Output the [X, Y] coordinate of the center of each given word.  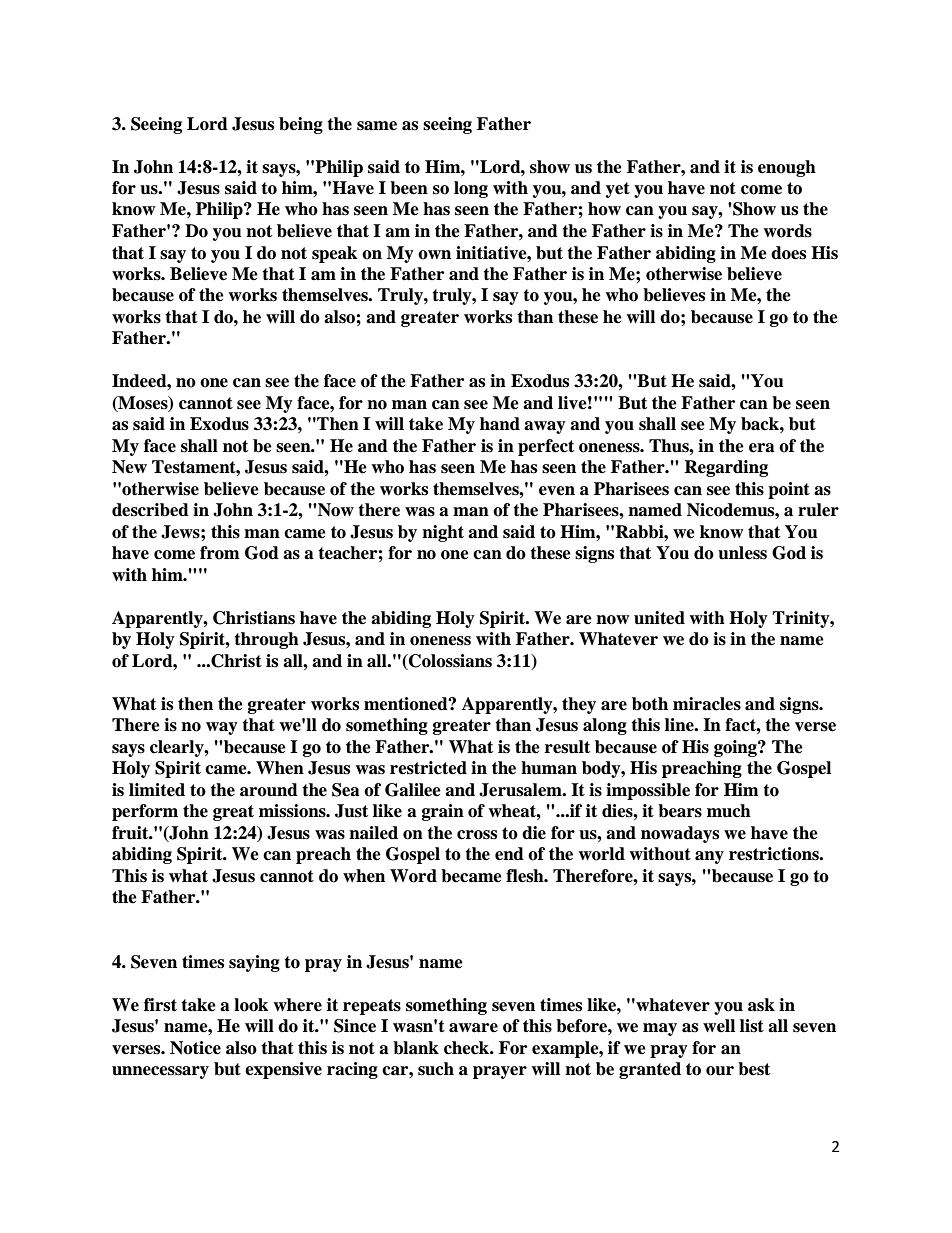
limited [157, 790]
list [752, 1026]
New [129, 467]
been [409, 188]
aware [473, 1028]
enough [787, 168]
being [301, 125]
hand [500, 424]
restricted [428, 768]
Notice [195, 1048]
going [736, 748]
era [762, 448]
